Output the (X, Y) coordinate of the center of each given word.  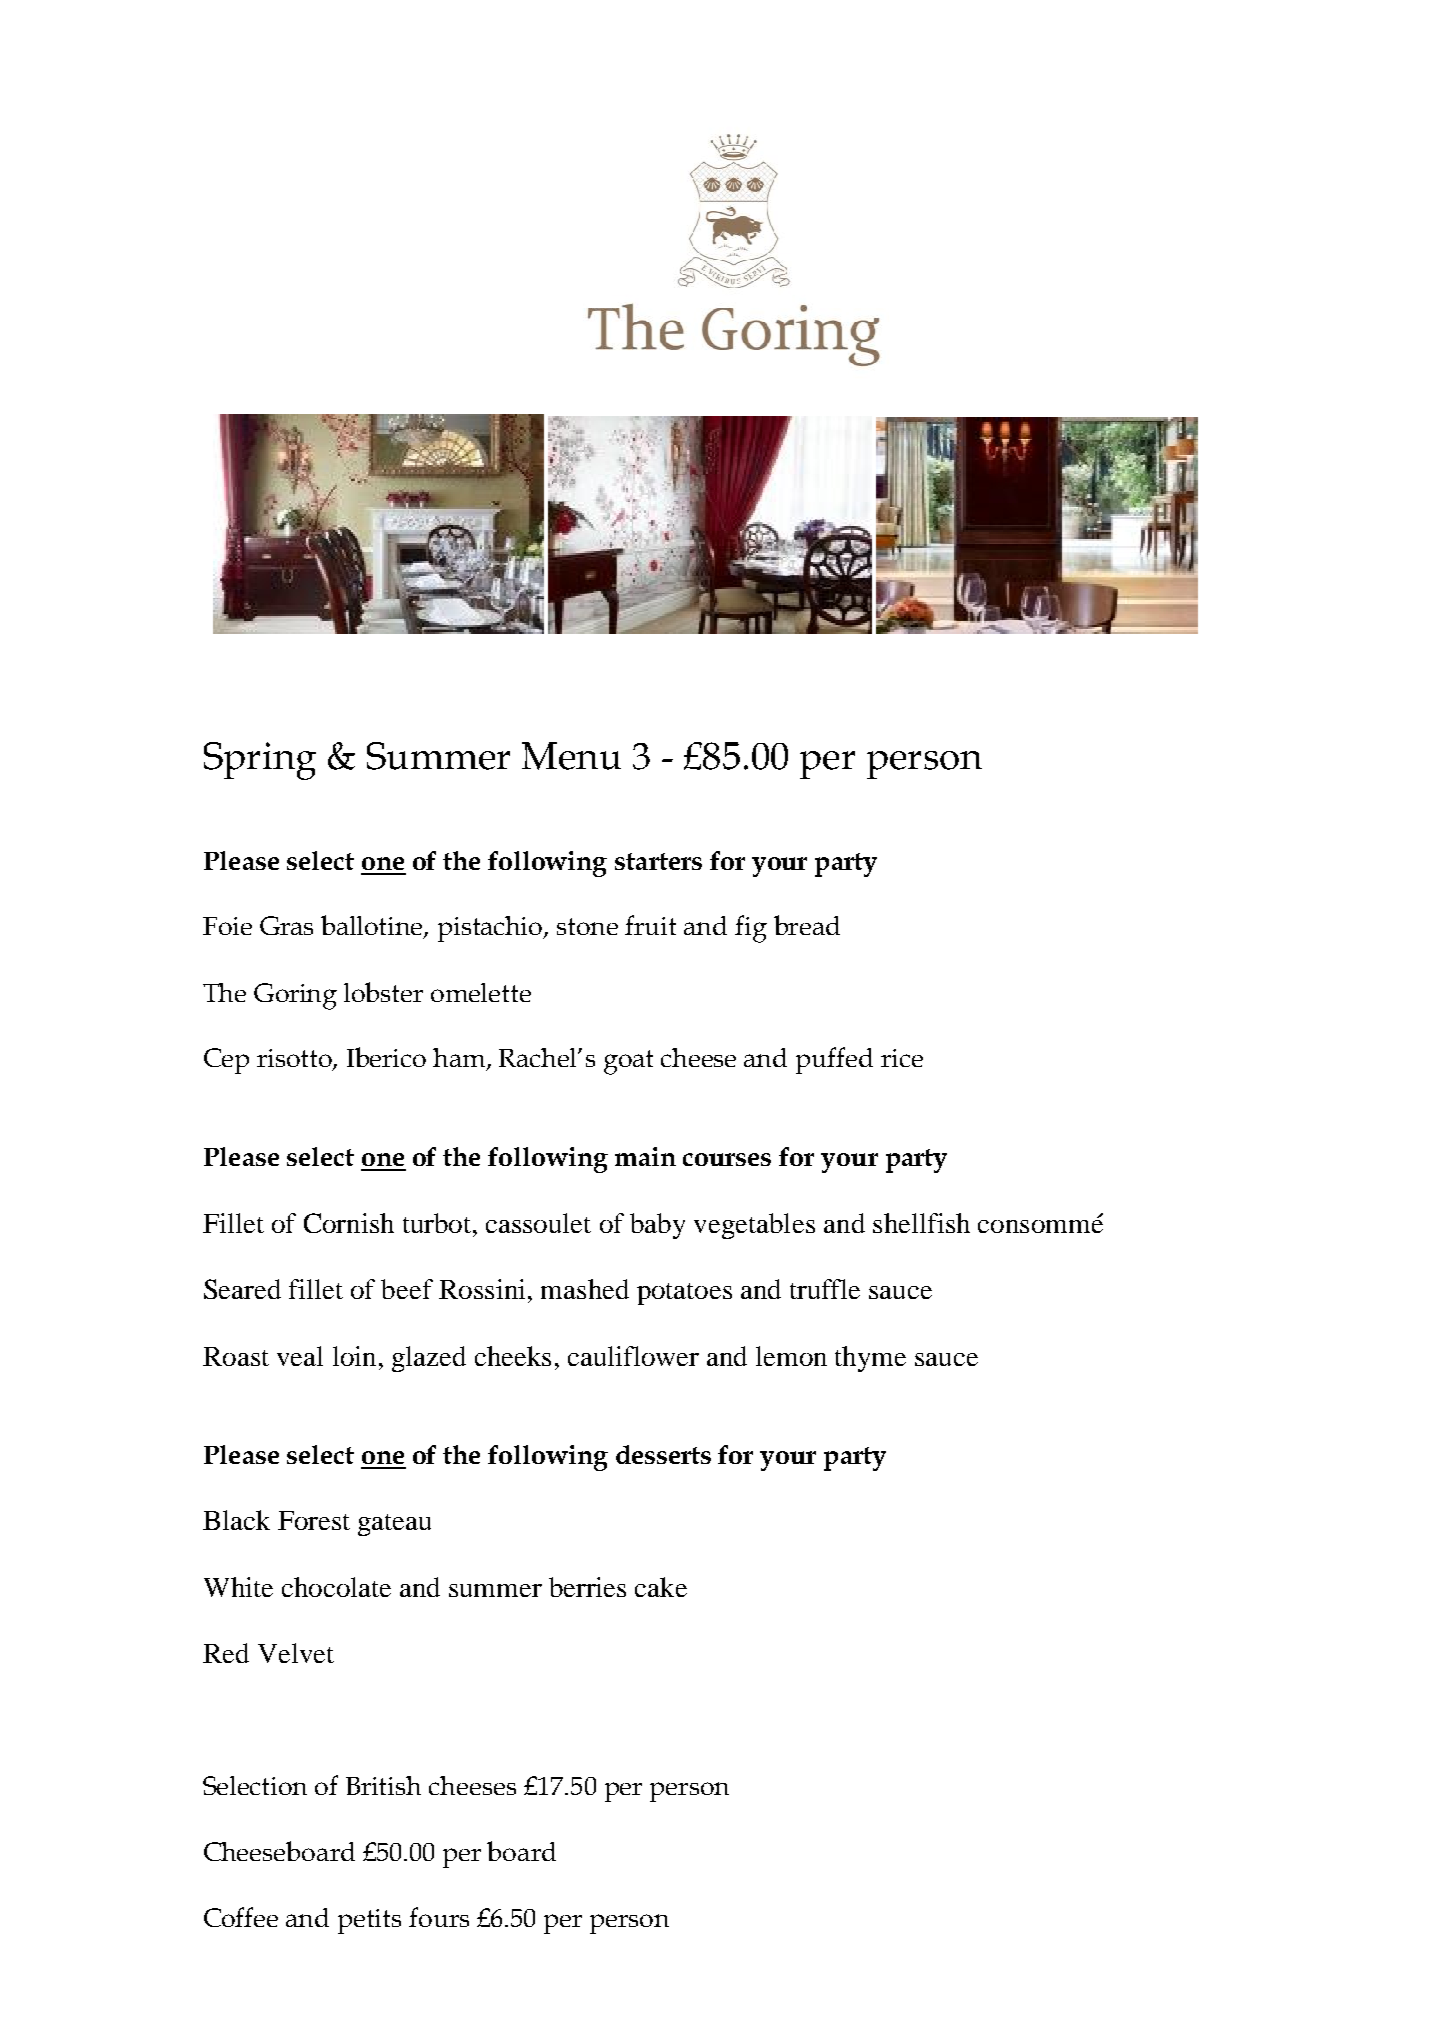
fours (439, 1917)
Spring (260, 761)
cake (661, 1587)
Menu (571, 756)
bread (807, 925)
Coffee (241, 1917)
